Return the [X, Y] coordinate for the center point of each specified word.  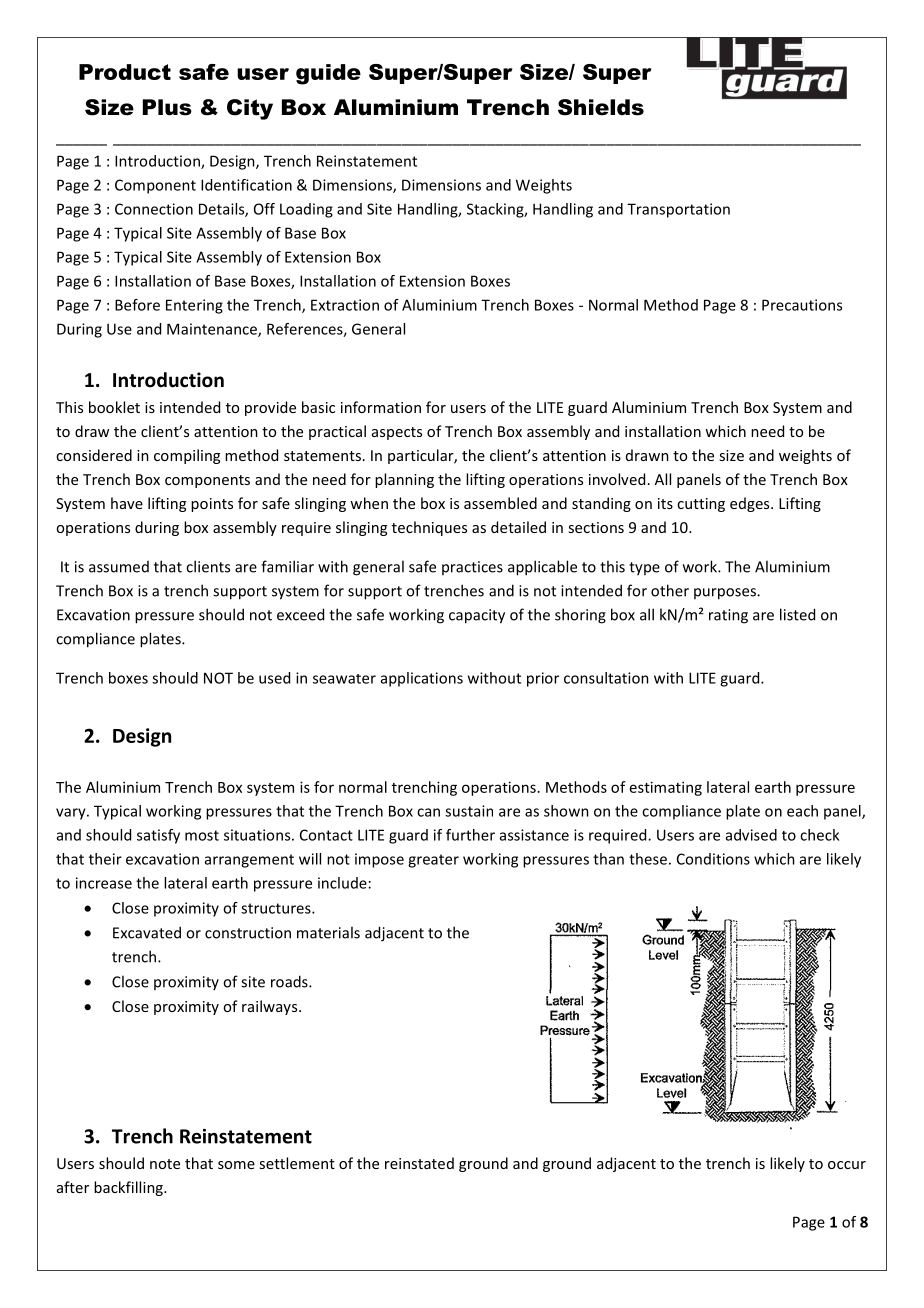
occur [847, 1165]
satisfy [158, 836]
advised [751, 835]
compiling [187, 456]
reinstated [419, 1163]
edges [751, 504]
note [165, 1164]
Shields [601, 107]
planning [404, 480]
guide [328, 74]
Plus [167, 107]
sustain [469, 811]
